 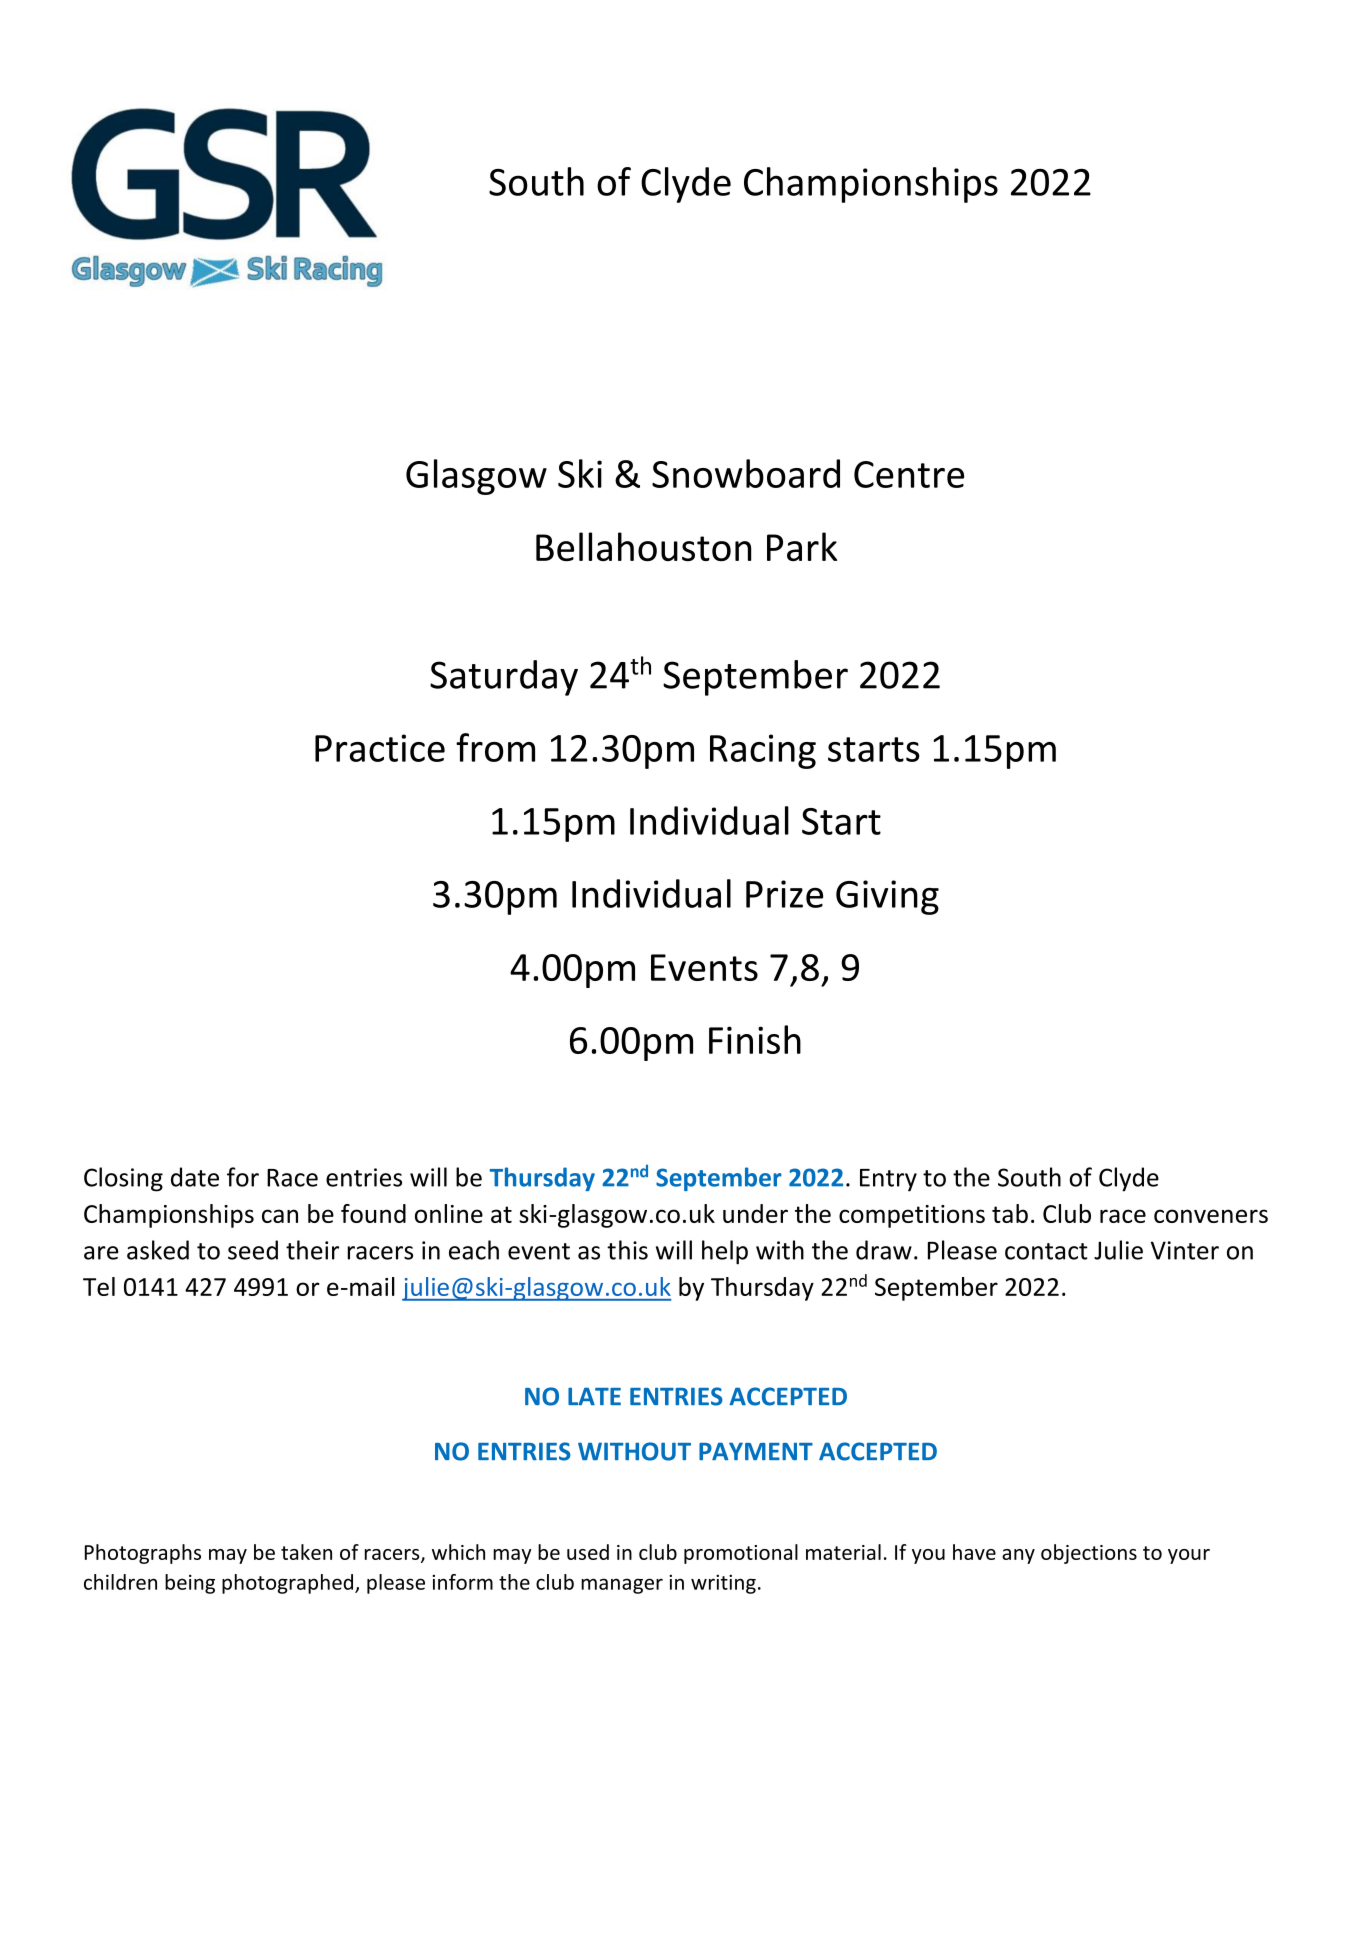 I want to click on contact, so click(x=1046, y=1251).
